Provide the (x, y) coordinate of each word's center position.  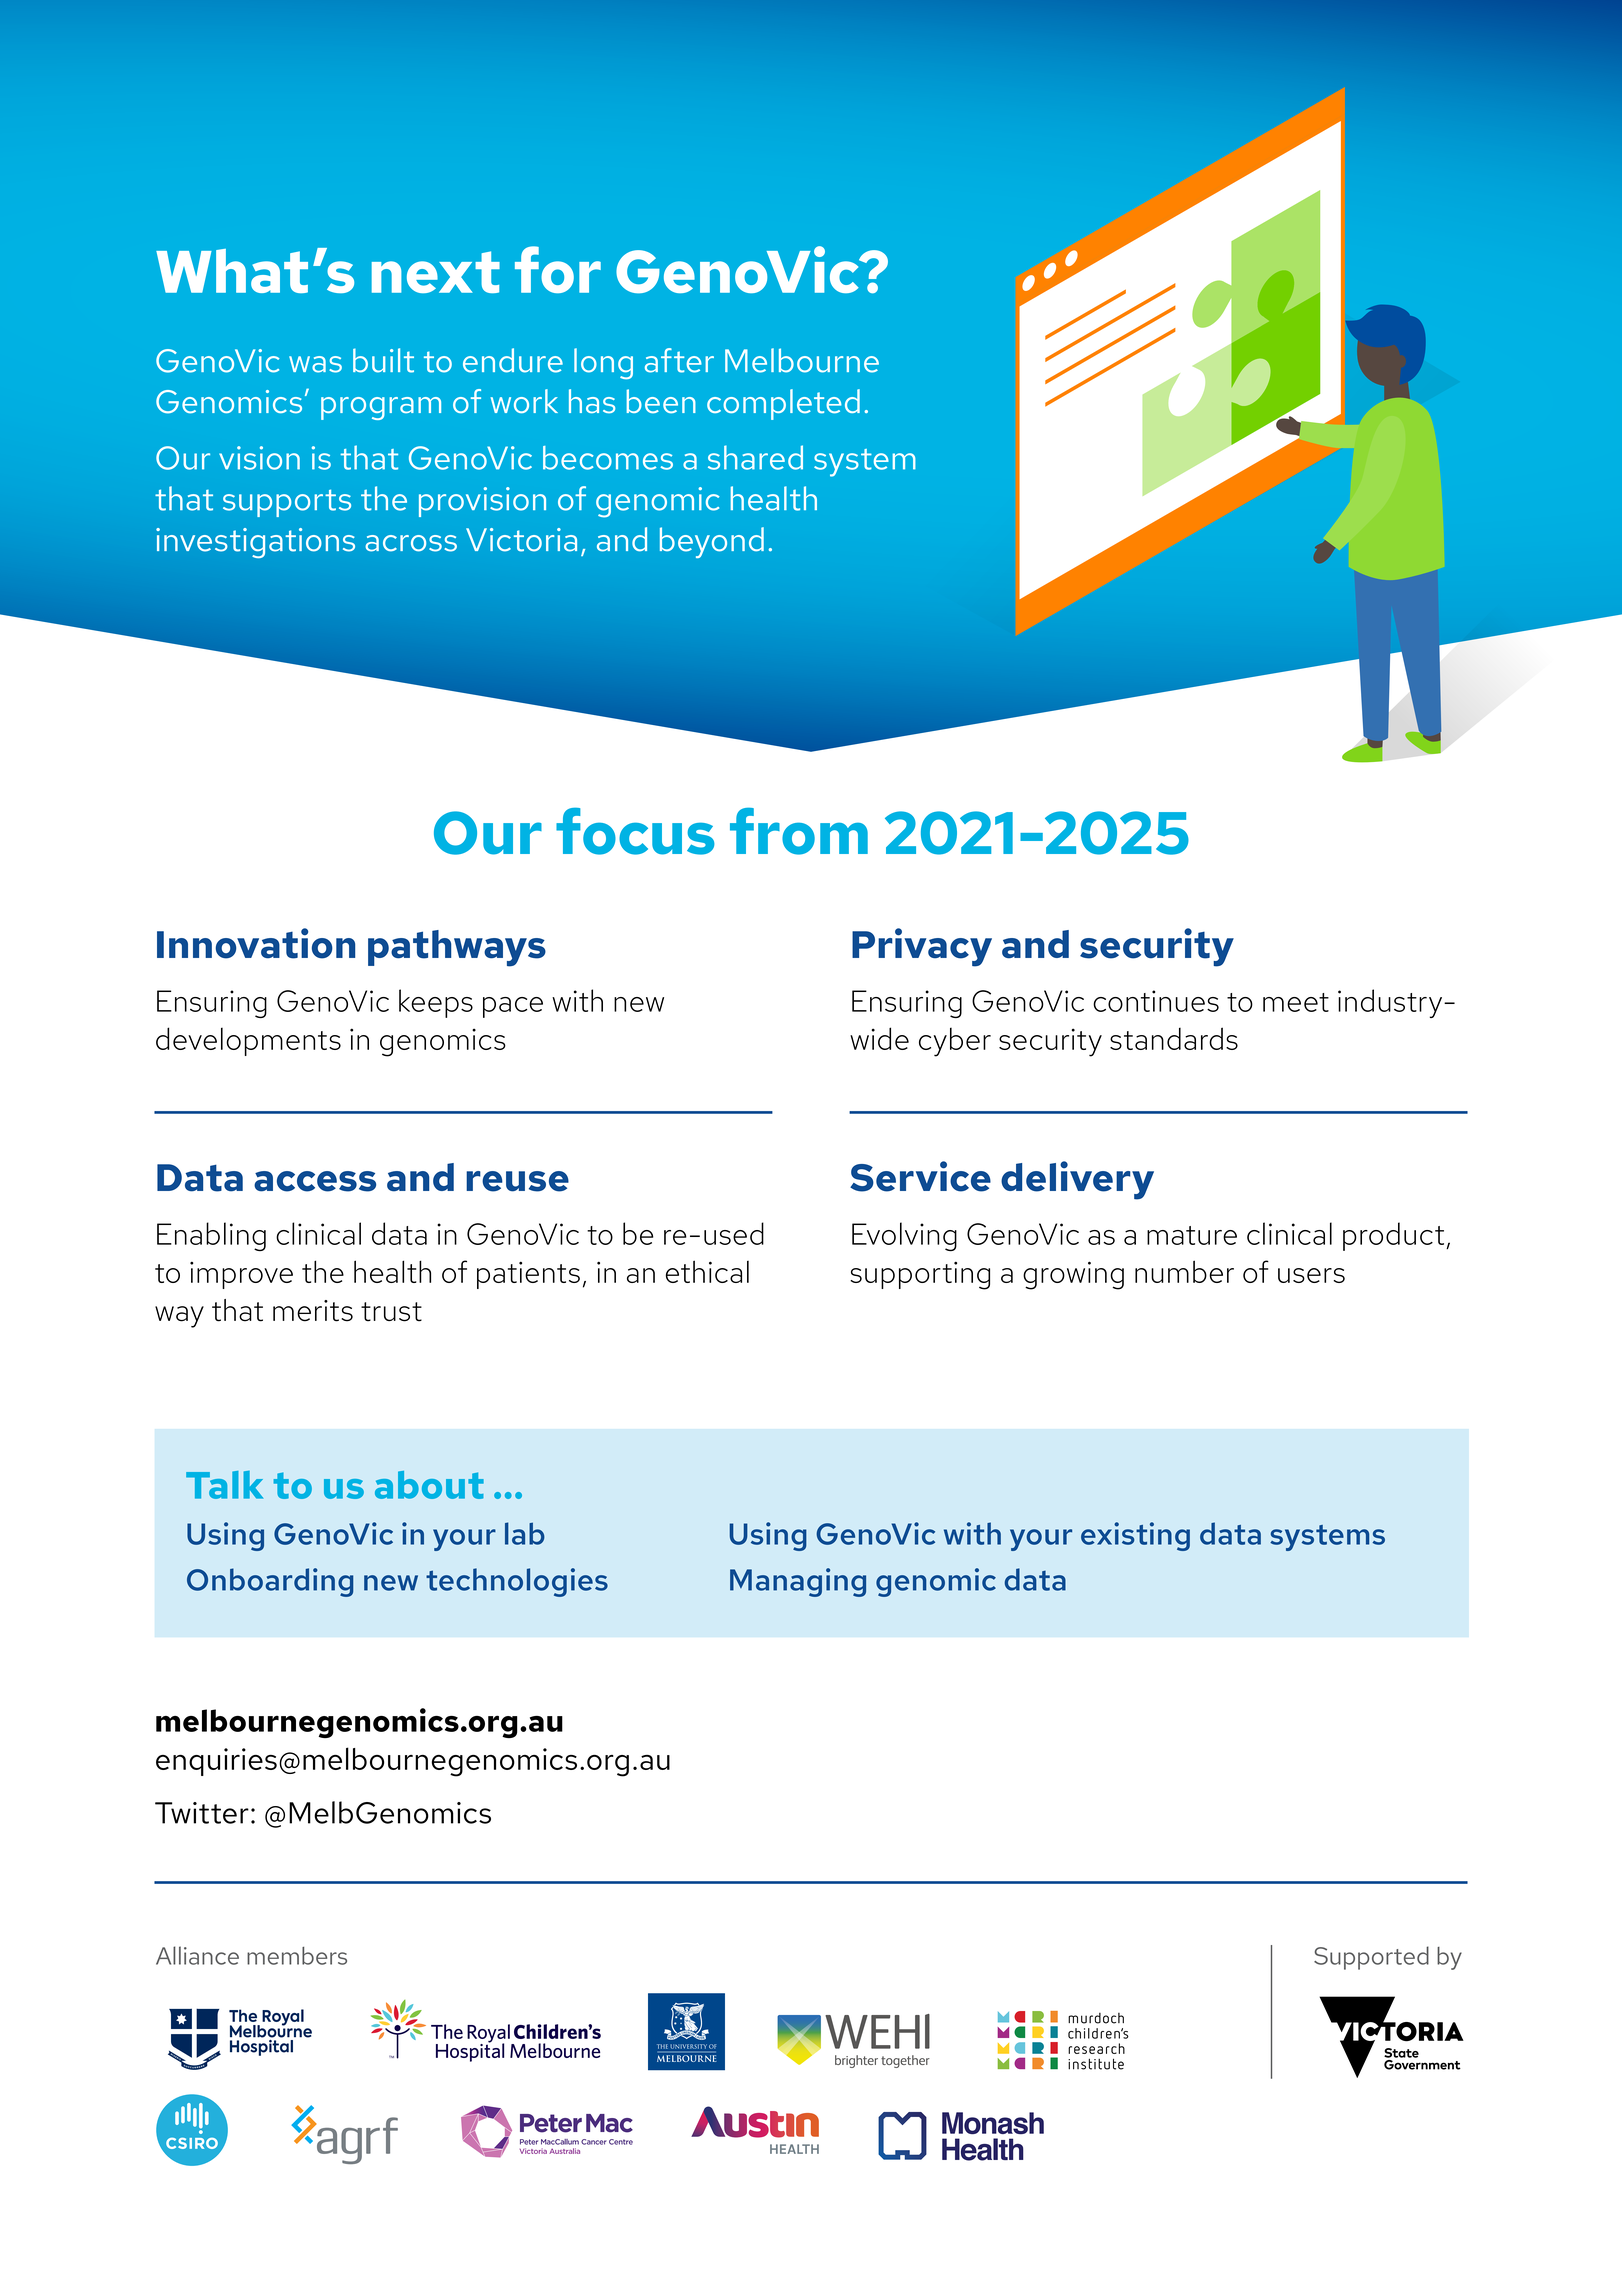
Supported (1371, 1958)
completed (783, 404)
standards (1174, 1038)
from (799, 831)
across (411, 543)
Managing (798, 1582)
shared (755, 457)
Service (920, 1176)
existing (1135, 1536)
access (315, 1181)
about (429, 1485)
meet (1296, 1002)
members (297, 1956)
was (315, 364)
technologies (517, 1582)
